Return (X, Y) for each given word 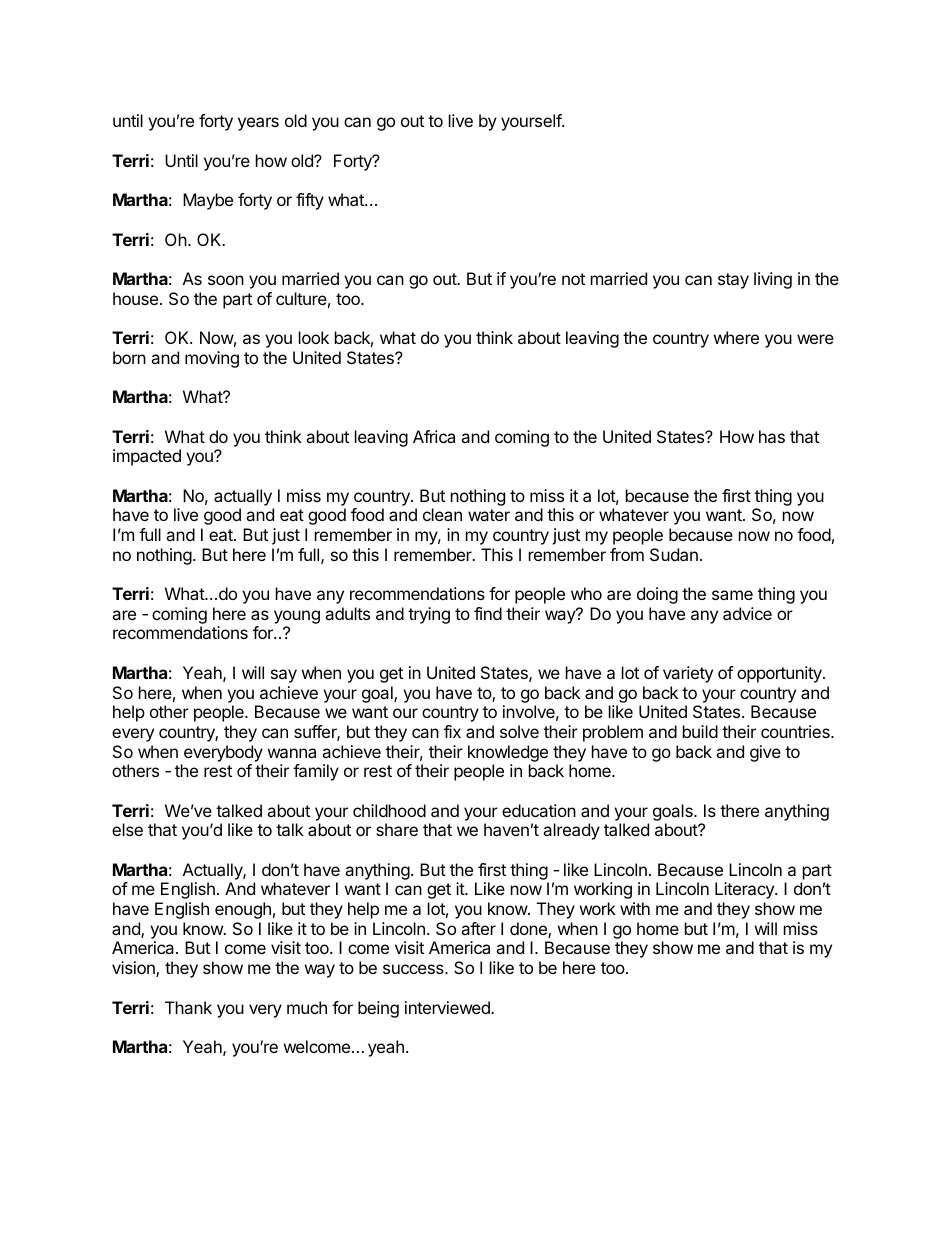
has (772, 436)
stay (733, 281)
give (765, 753)
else (127, 829)
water (489, 515)
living (773, 280)
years (258, 124)
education (539, 810)
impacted (147, 457)
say (284, 676)
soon (226, 280)
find (488, 613)
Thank (188, 1007)
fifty (310, 201)
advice (747, 613)
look (314, 337)
